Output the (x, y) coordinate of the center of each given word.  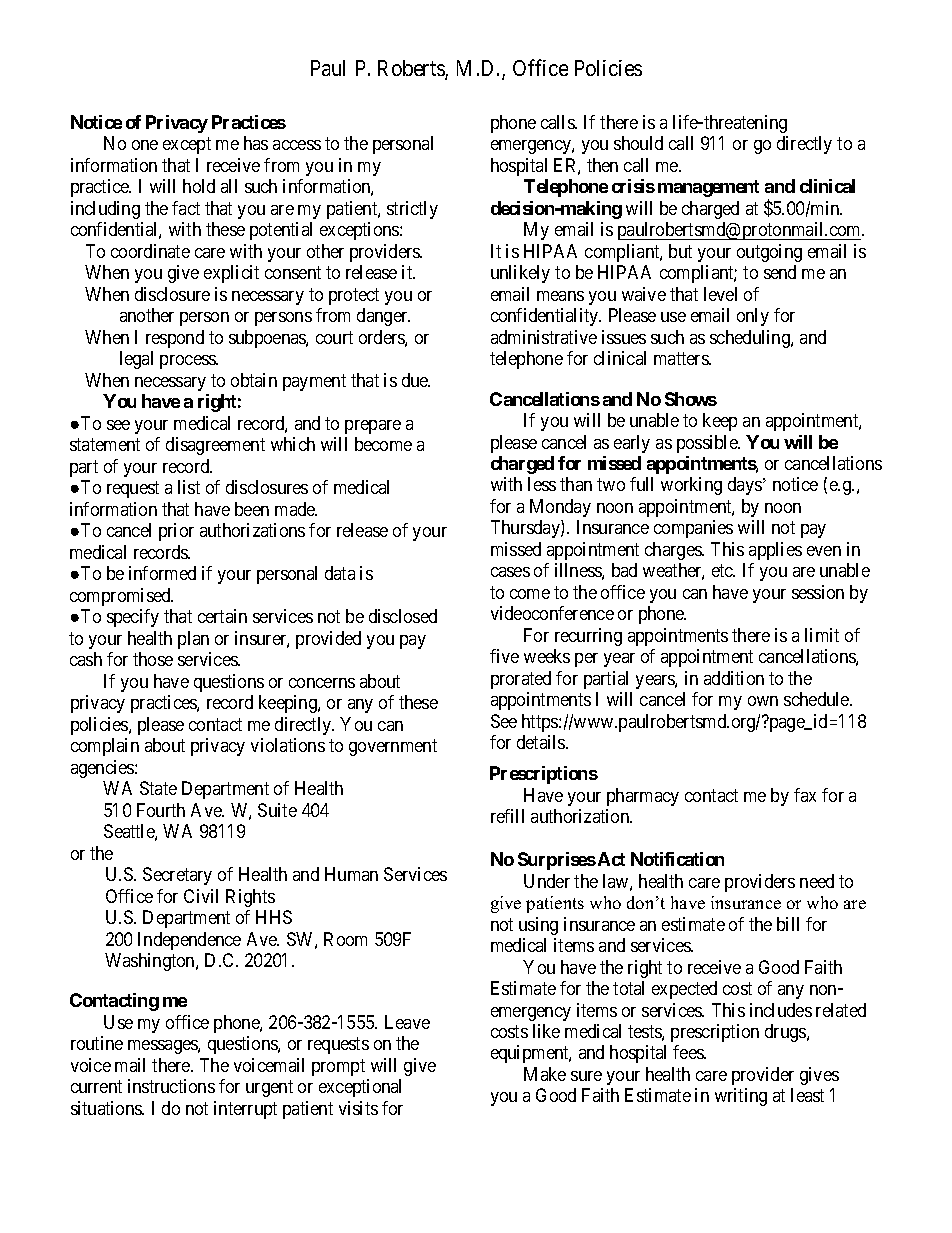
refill (507, 816)
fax (805, 795)
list (189, 487)
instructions (171, 1086)
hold (199, 186)
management (708, 188)
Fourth (161, 810)
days (745, 486)
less (542, 484)
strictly (412, 210)
